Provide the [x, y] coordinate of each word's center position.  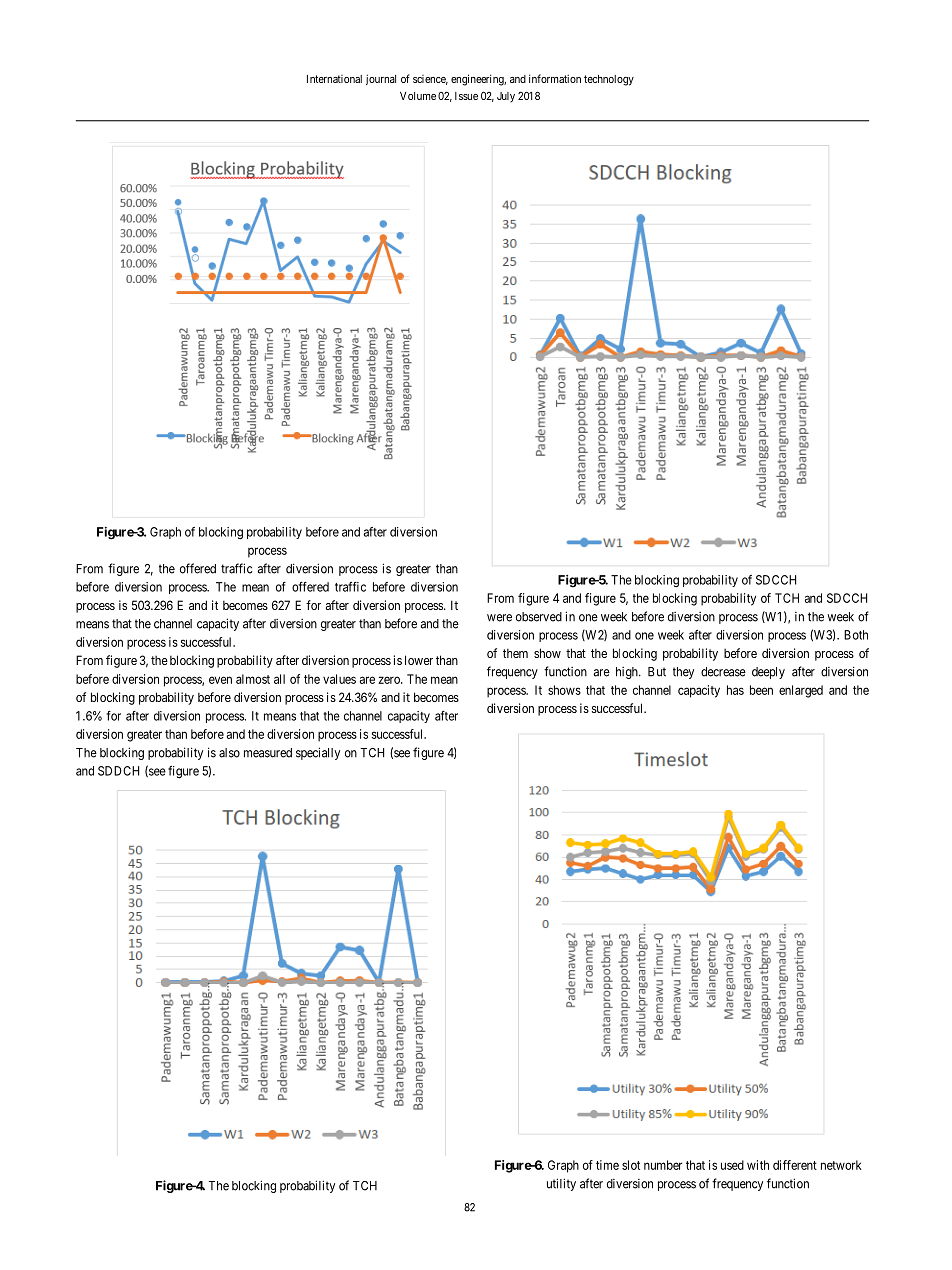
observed [539, 617]
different [795, 1165]
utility [561, 1184]
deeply [768, 673]
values [339, 679]
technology [609, 80]
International [334, 79]
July [506, 97]
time [607, 1165]
